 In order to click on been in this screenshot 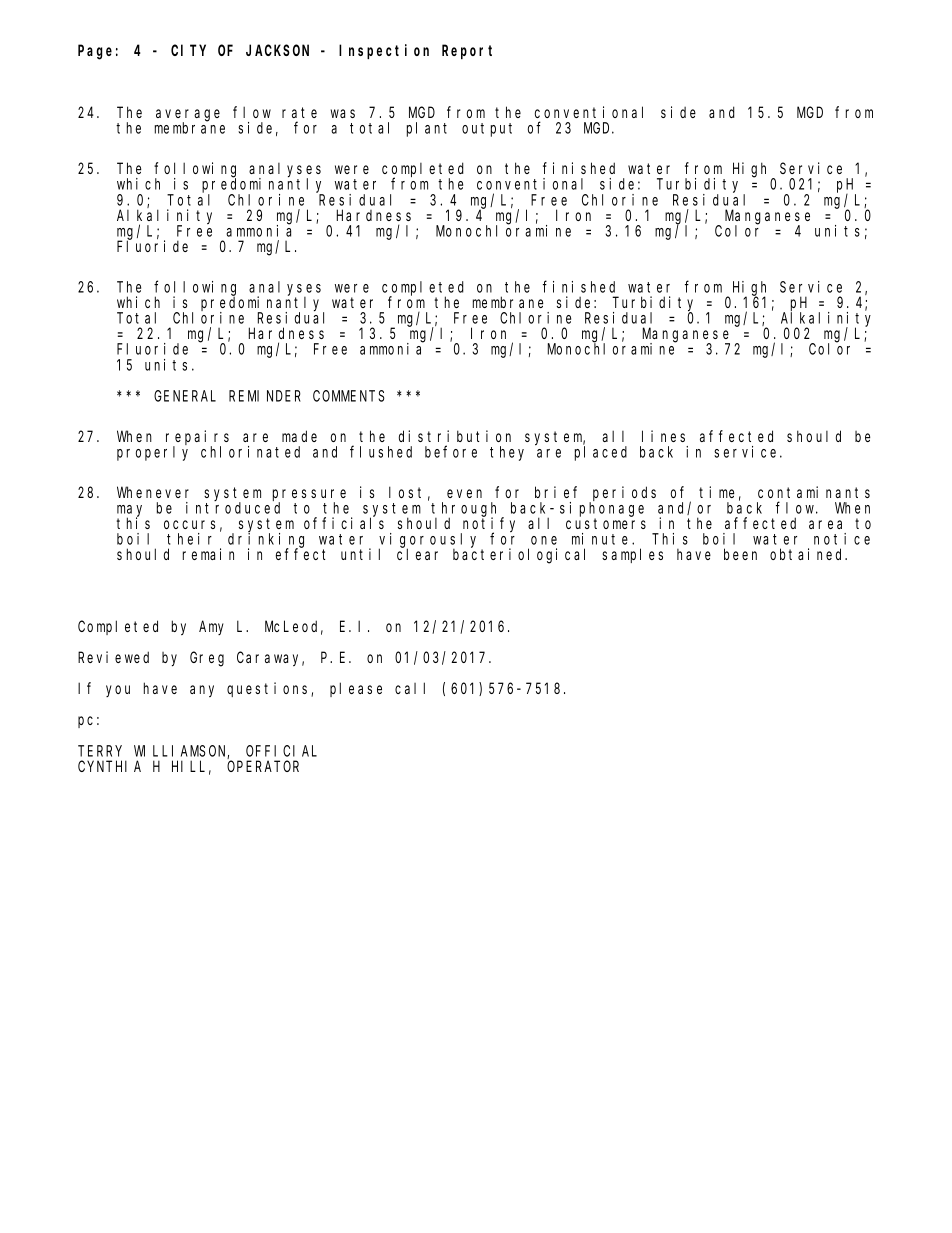, I will do `click(740, 554)`.
